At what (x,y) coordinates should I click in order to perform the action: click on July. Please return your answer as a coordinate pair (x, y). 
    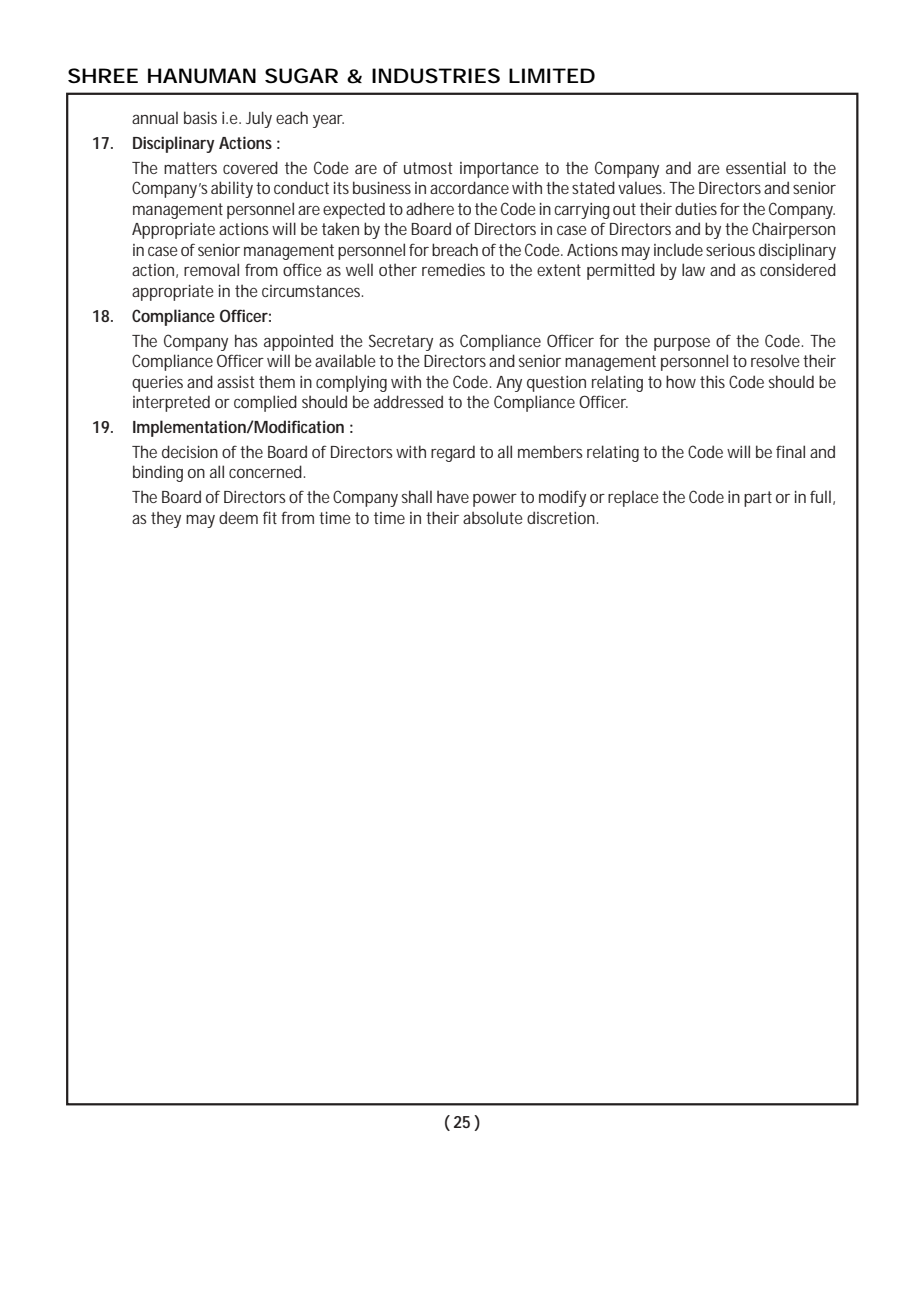
    Looking at the image, I should click on (259, 119).
